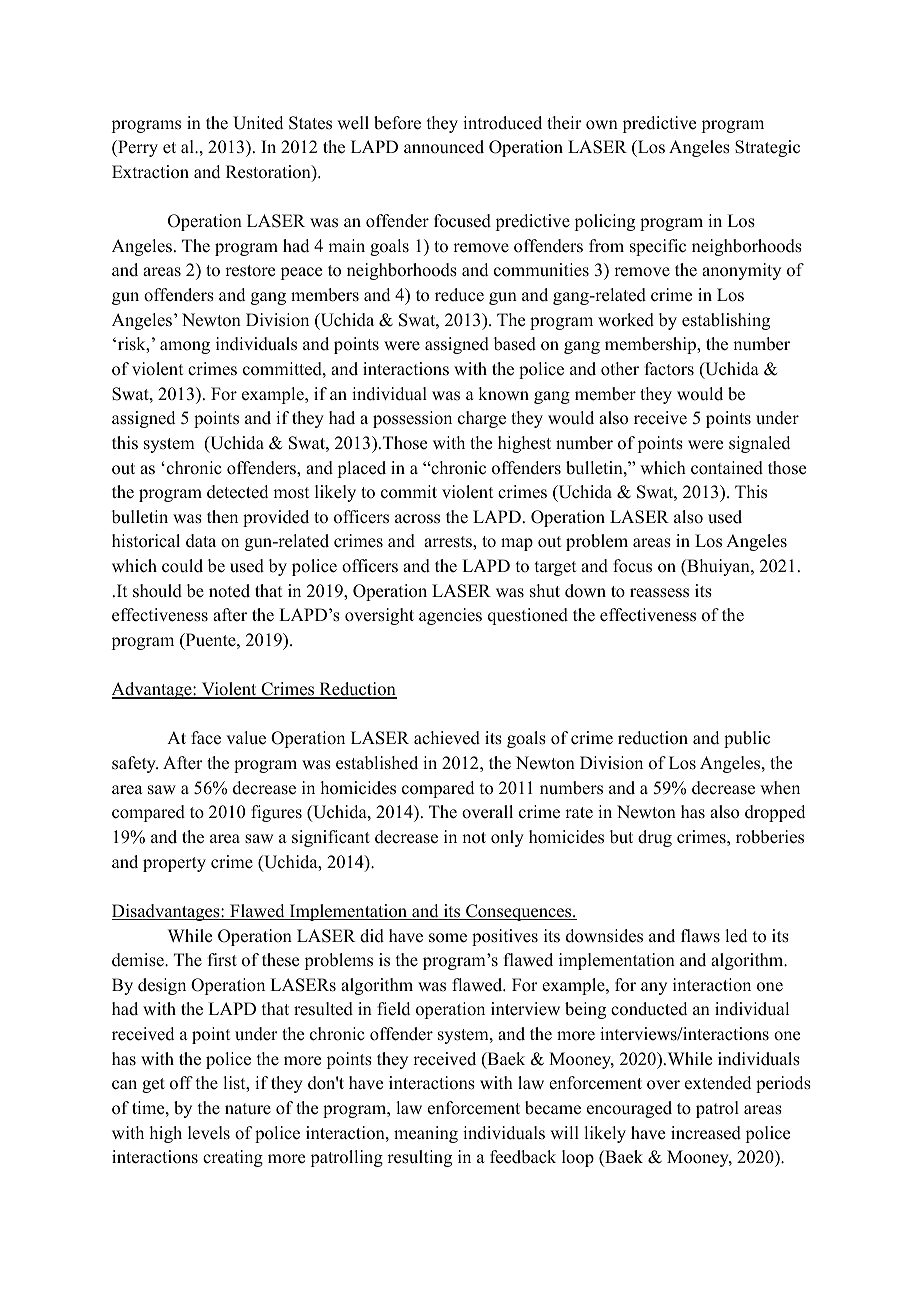 This document has width=924, height=1307. What do you see at coordinates (726, 321) in the document?
I see `establishing` at bounding box center [726, 321].
